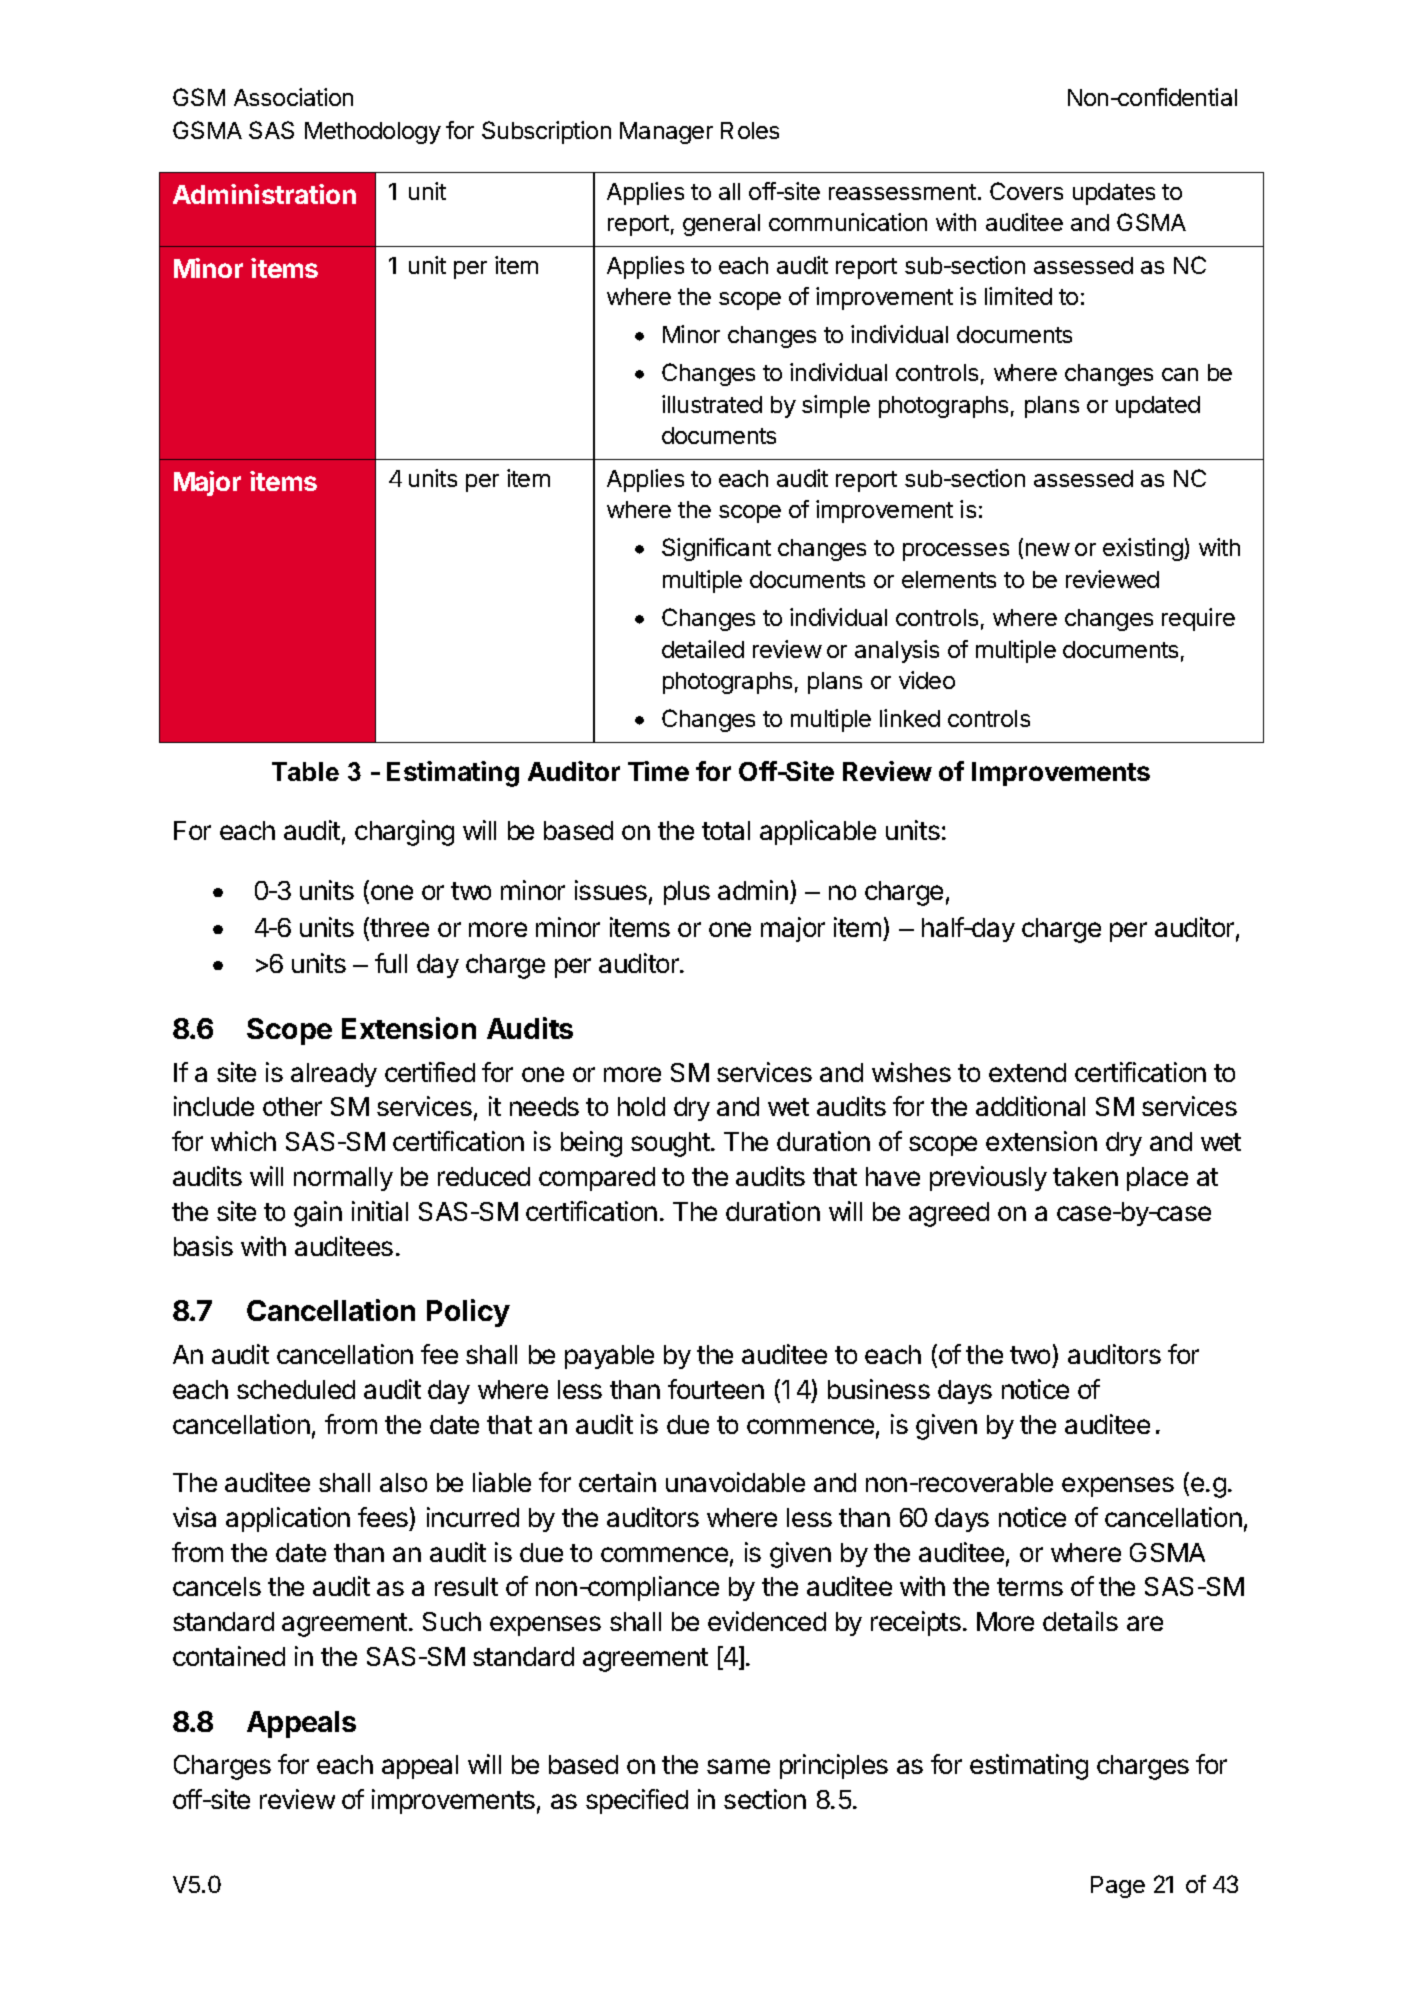 The image size is (1422, 2011). I want to click on plus, so click(687, 893).
